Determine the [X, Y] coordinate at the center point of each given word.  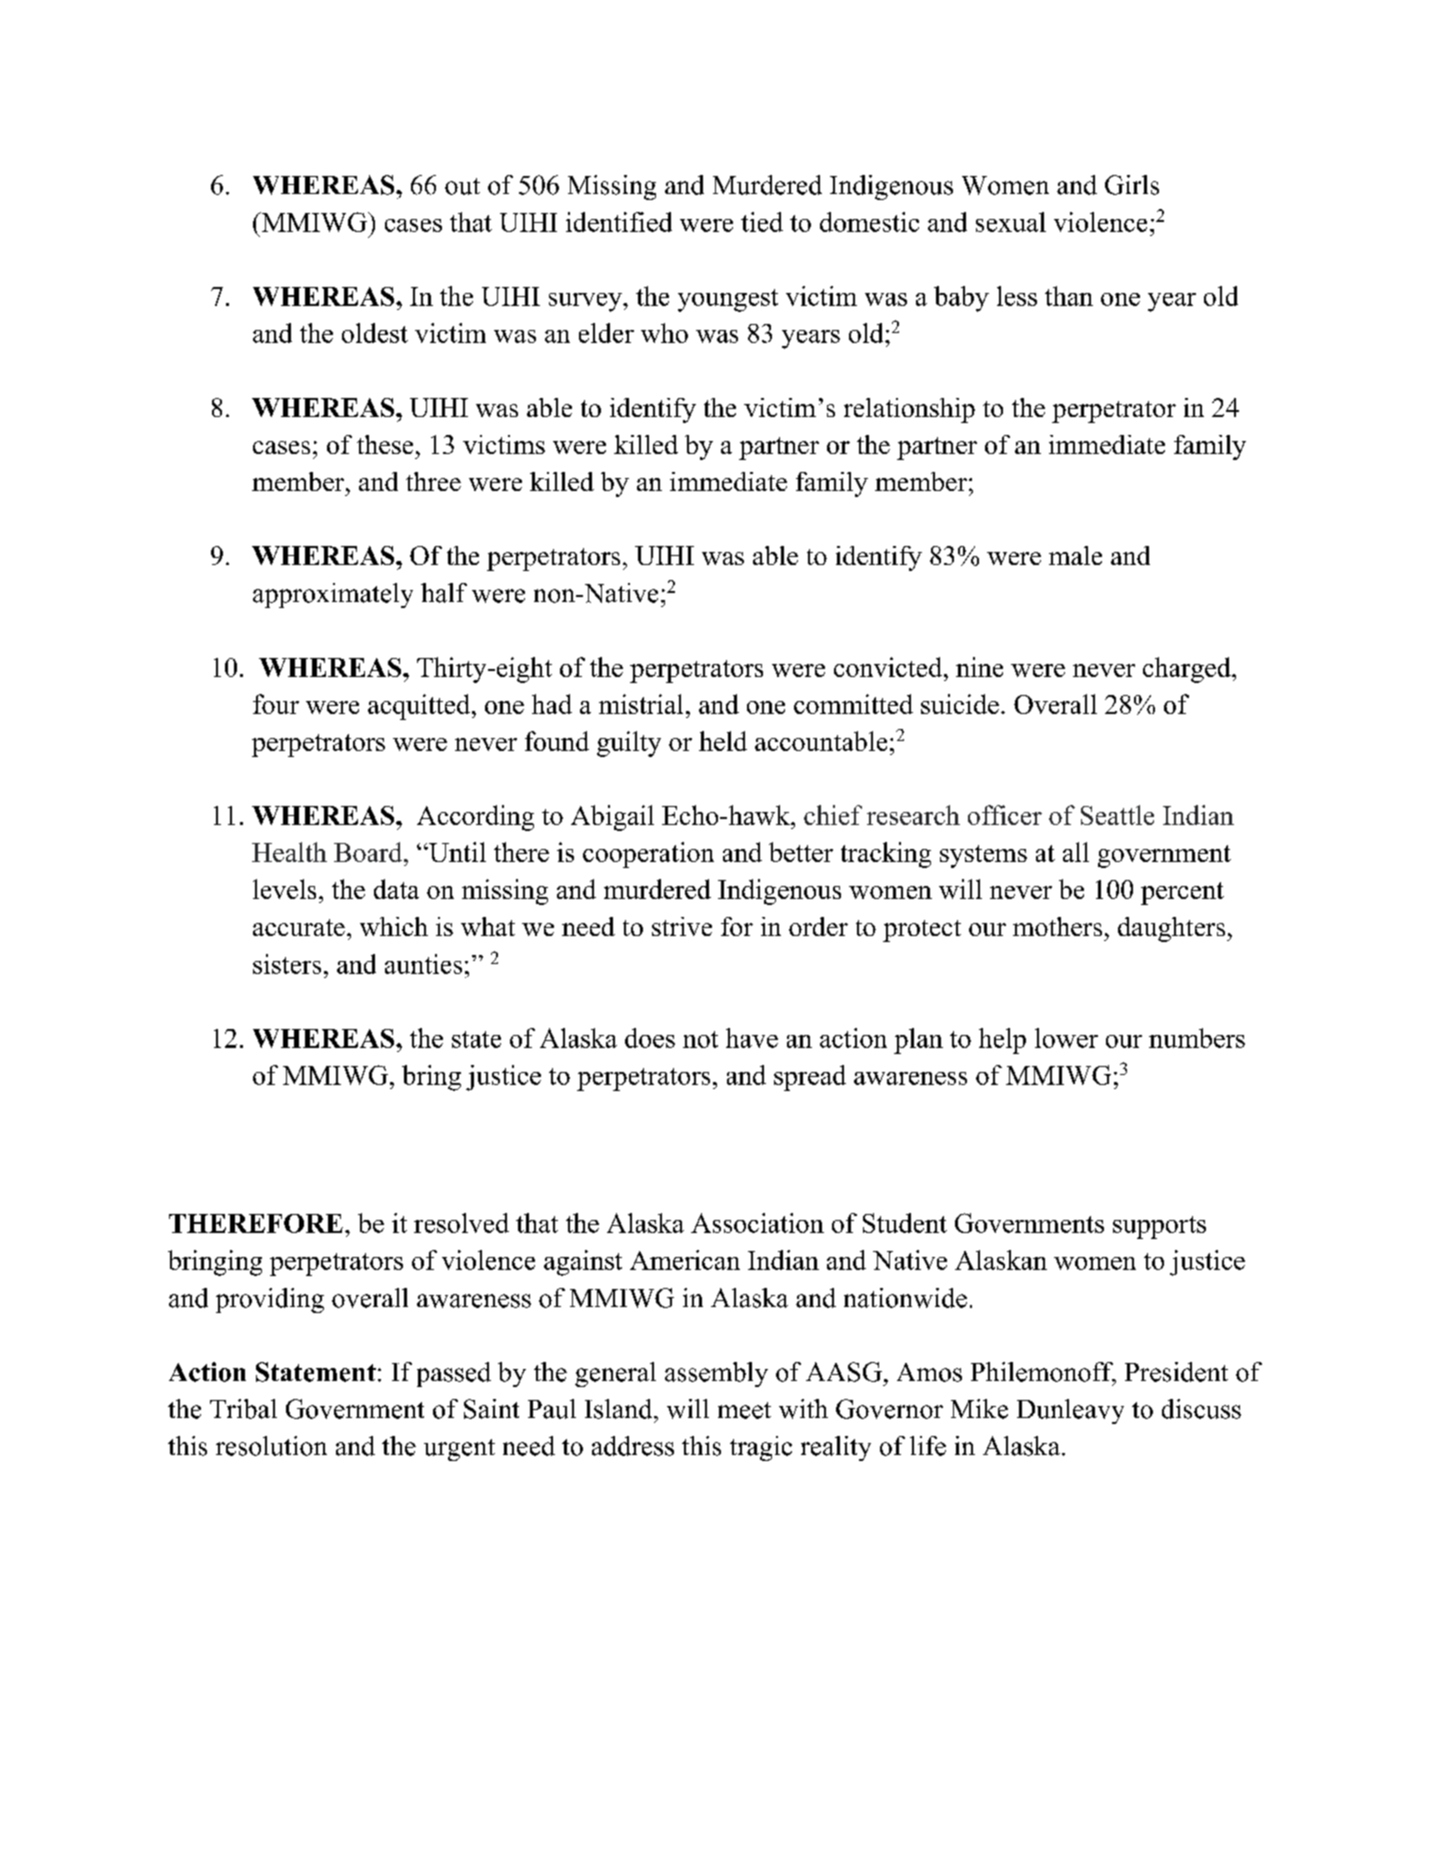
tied [762, 222]
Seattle [1117, 815]
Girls [1132, 185]
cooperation [648, 855]
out [462, 186]
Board [369, 852]
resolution [271, 1446]
